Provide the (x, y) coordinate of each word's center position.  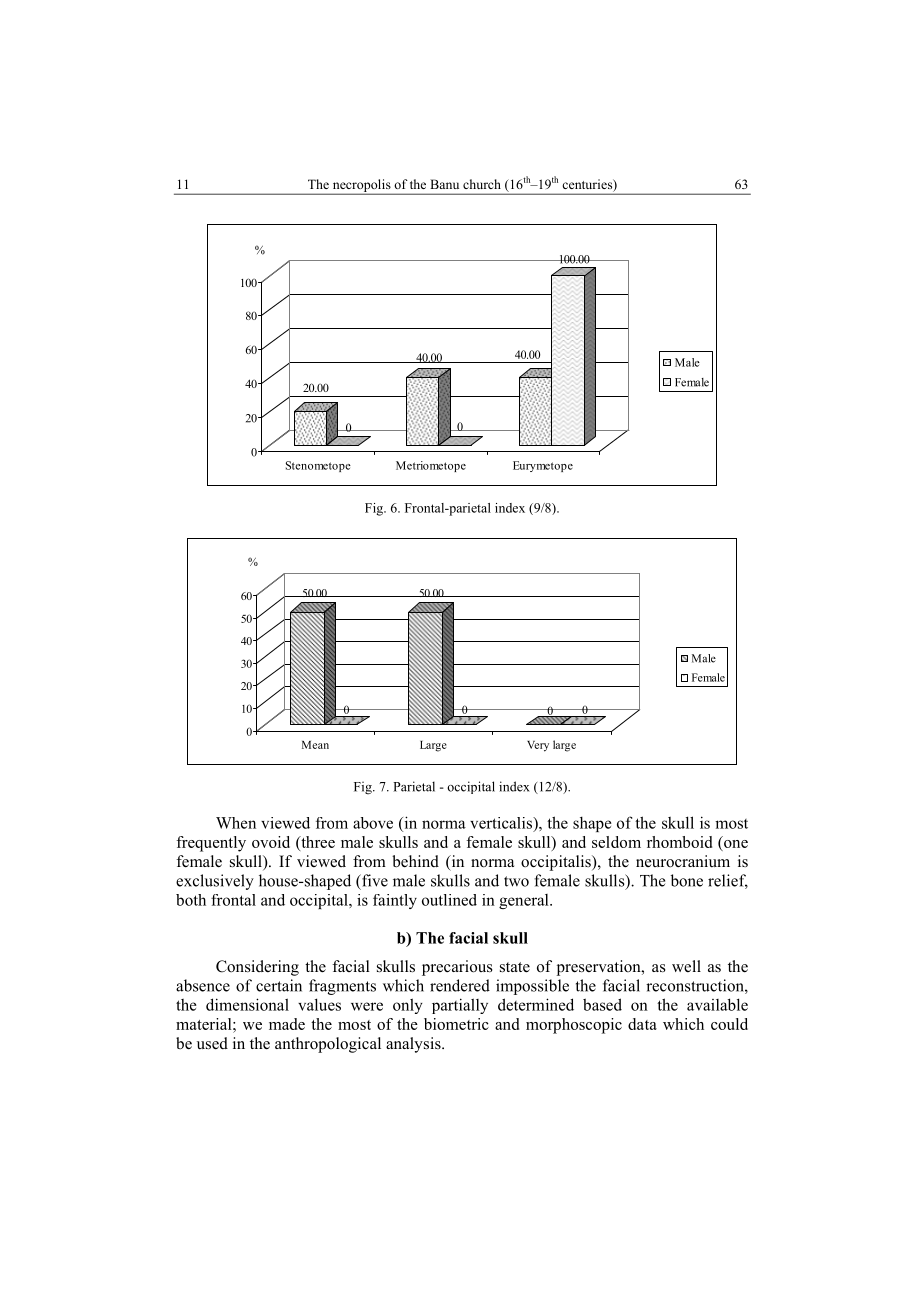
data (642, 1024)
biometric (456, 1024)
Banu (444, 184)
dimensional (247, 1004)
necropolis (361, 186)
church (482, 184)
